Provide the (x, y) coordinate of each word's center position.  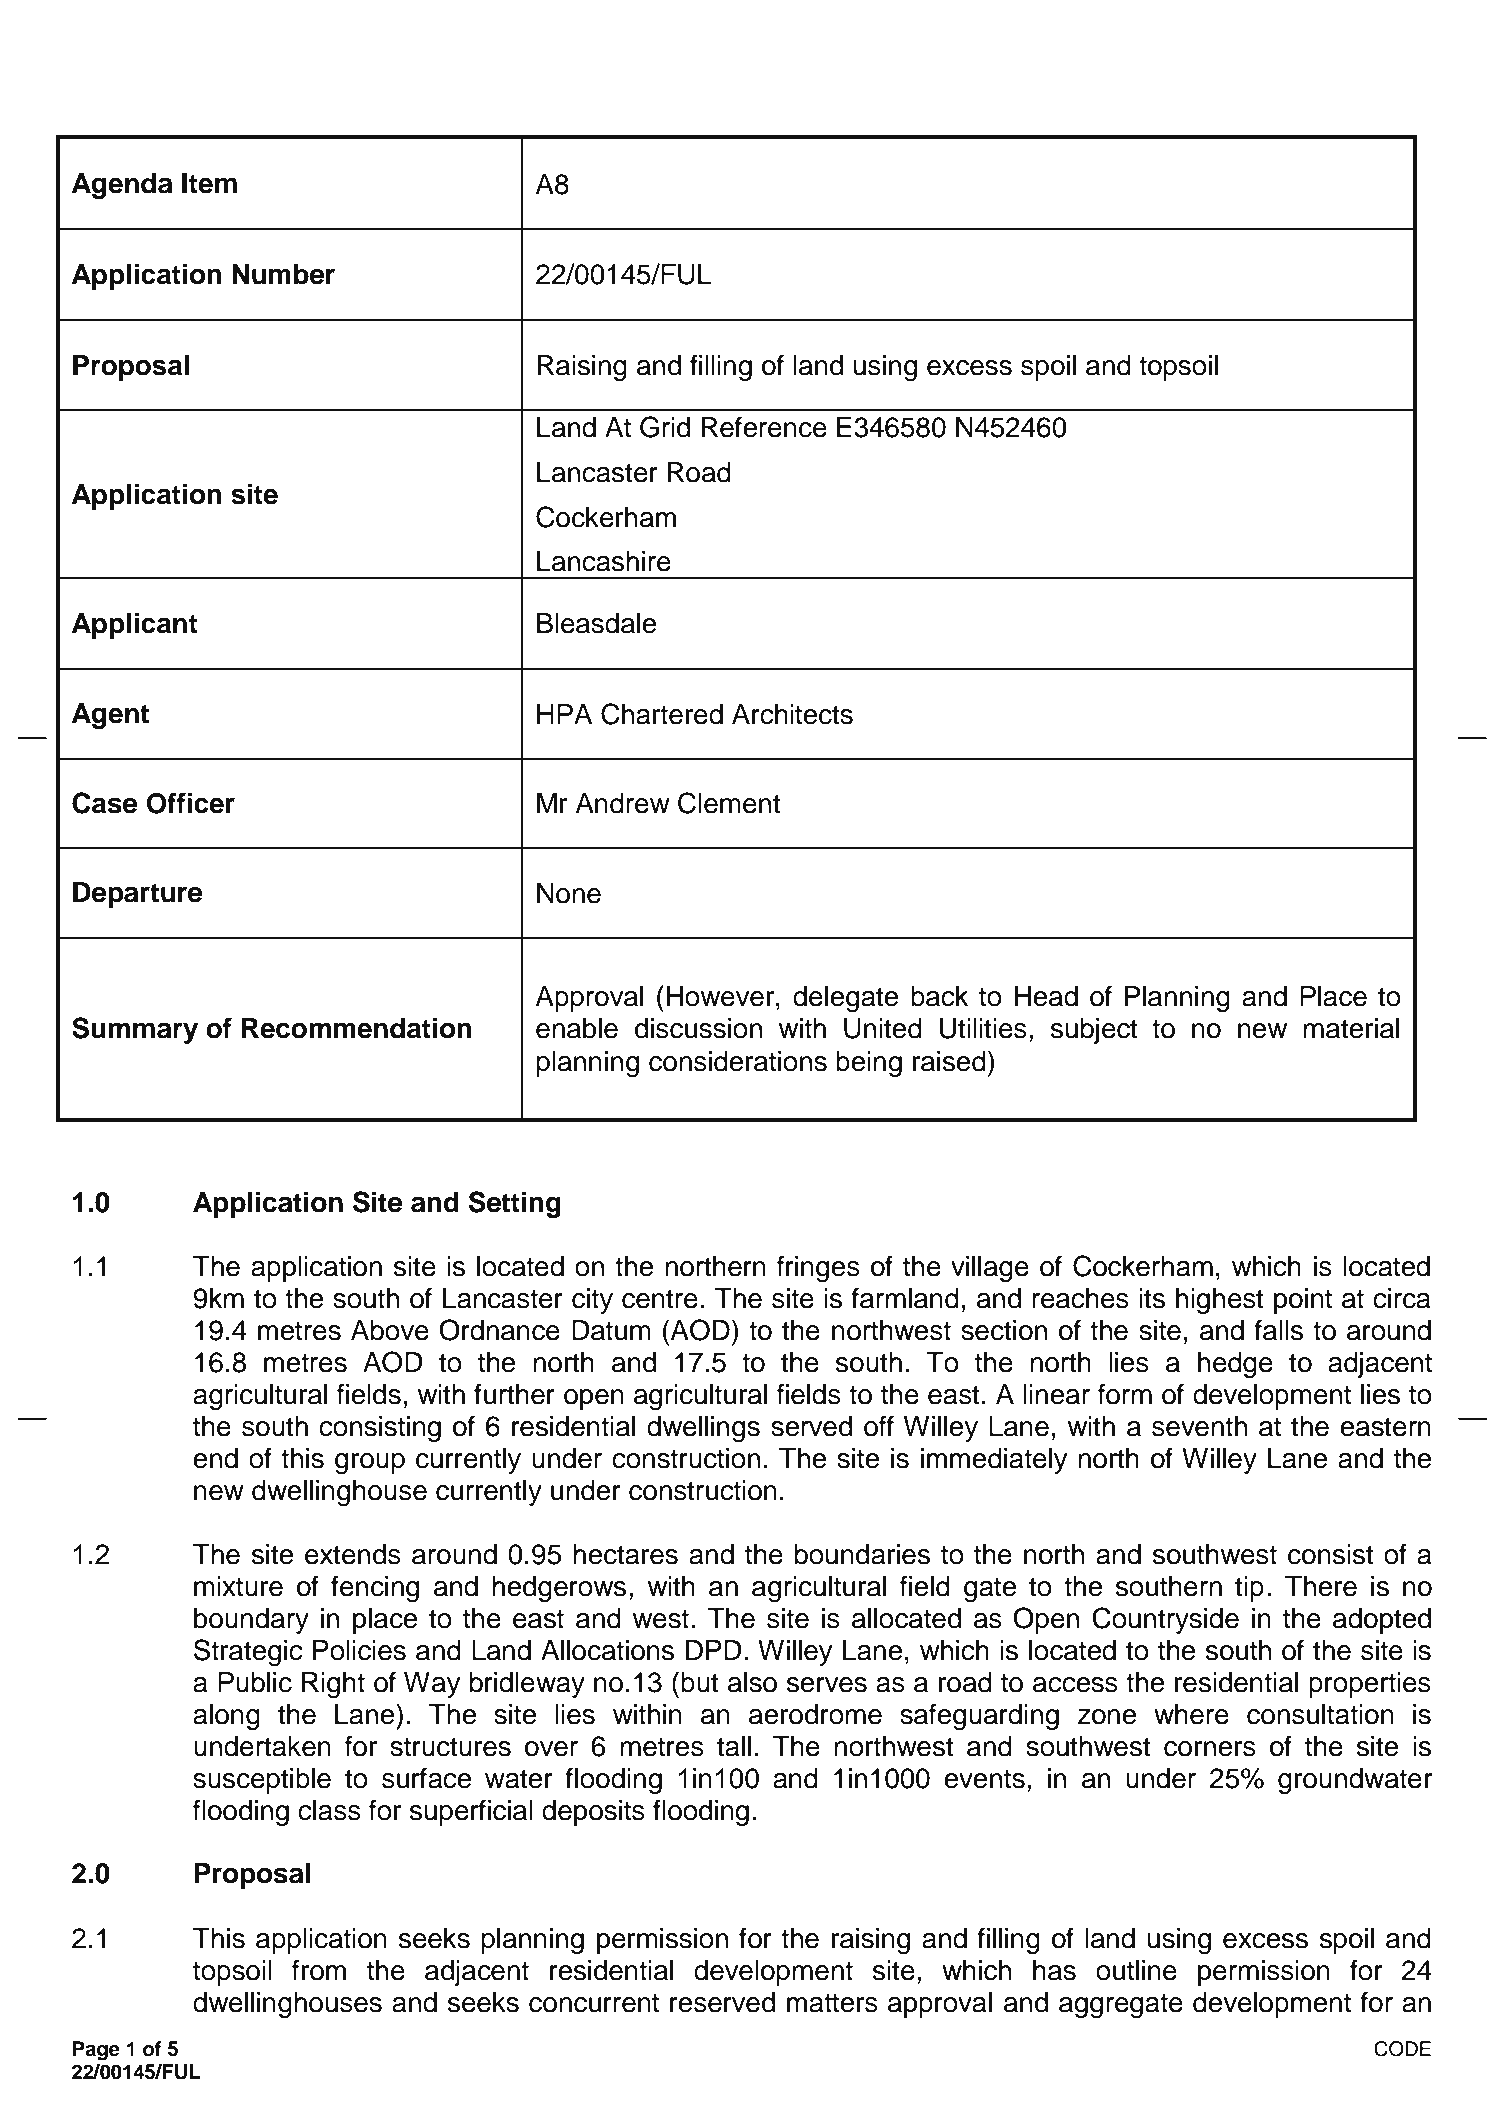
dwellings (703, 1429)
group (370, 1463)
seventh (1199, 1426)
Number (283, 274)
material (1351, 1028)
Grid (665, 427)
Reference (764, 427)
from (319, 1970)
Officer (190, 803)
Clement (729, 803)
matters (832, 2003)
